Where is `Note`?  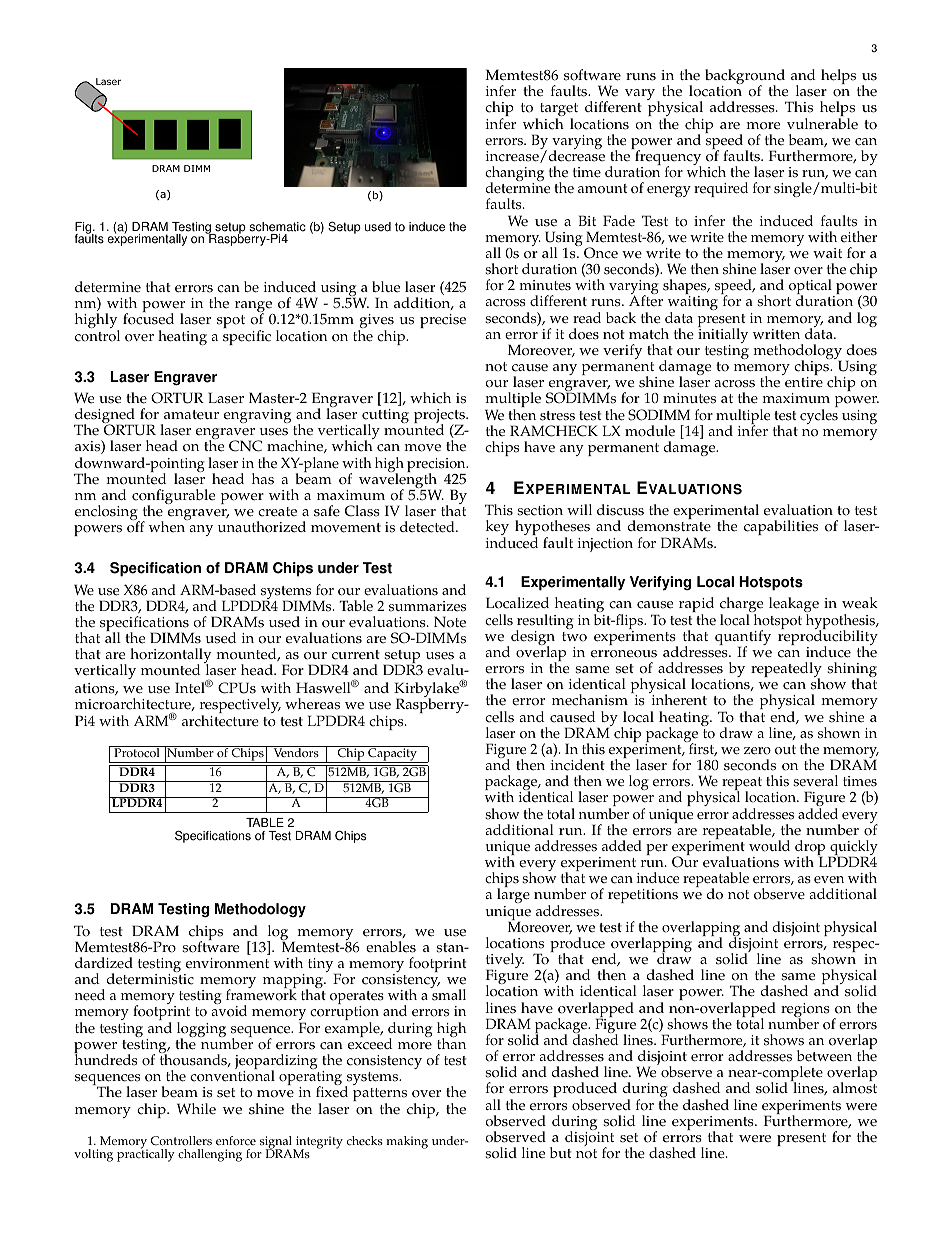 Note is located at coordinates (450, 622).
